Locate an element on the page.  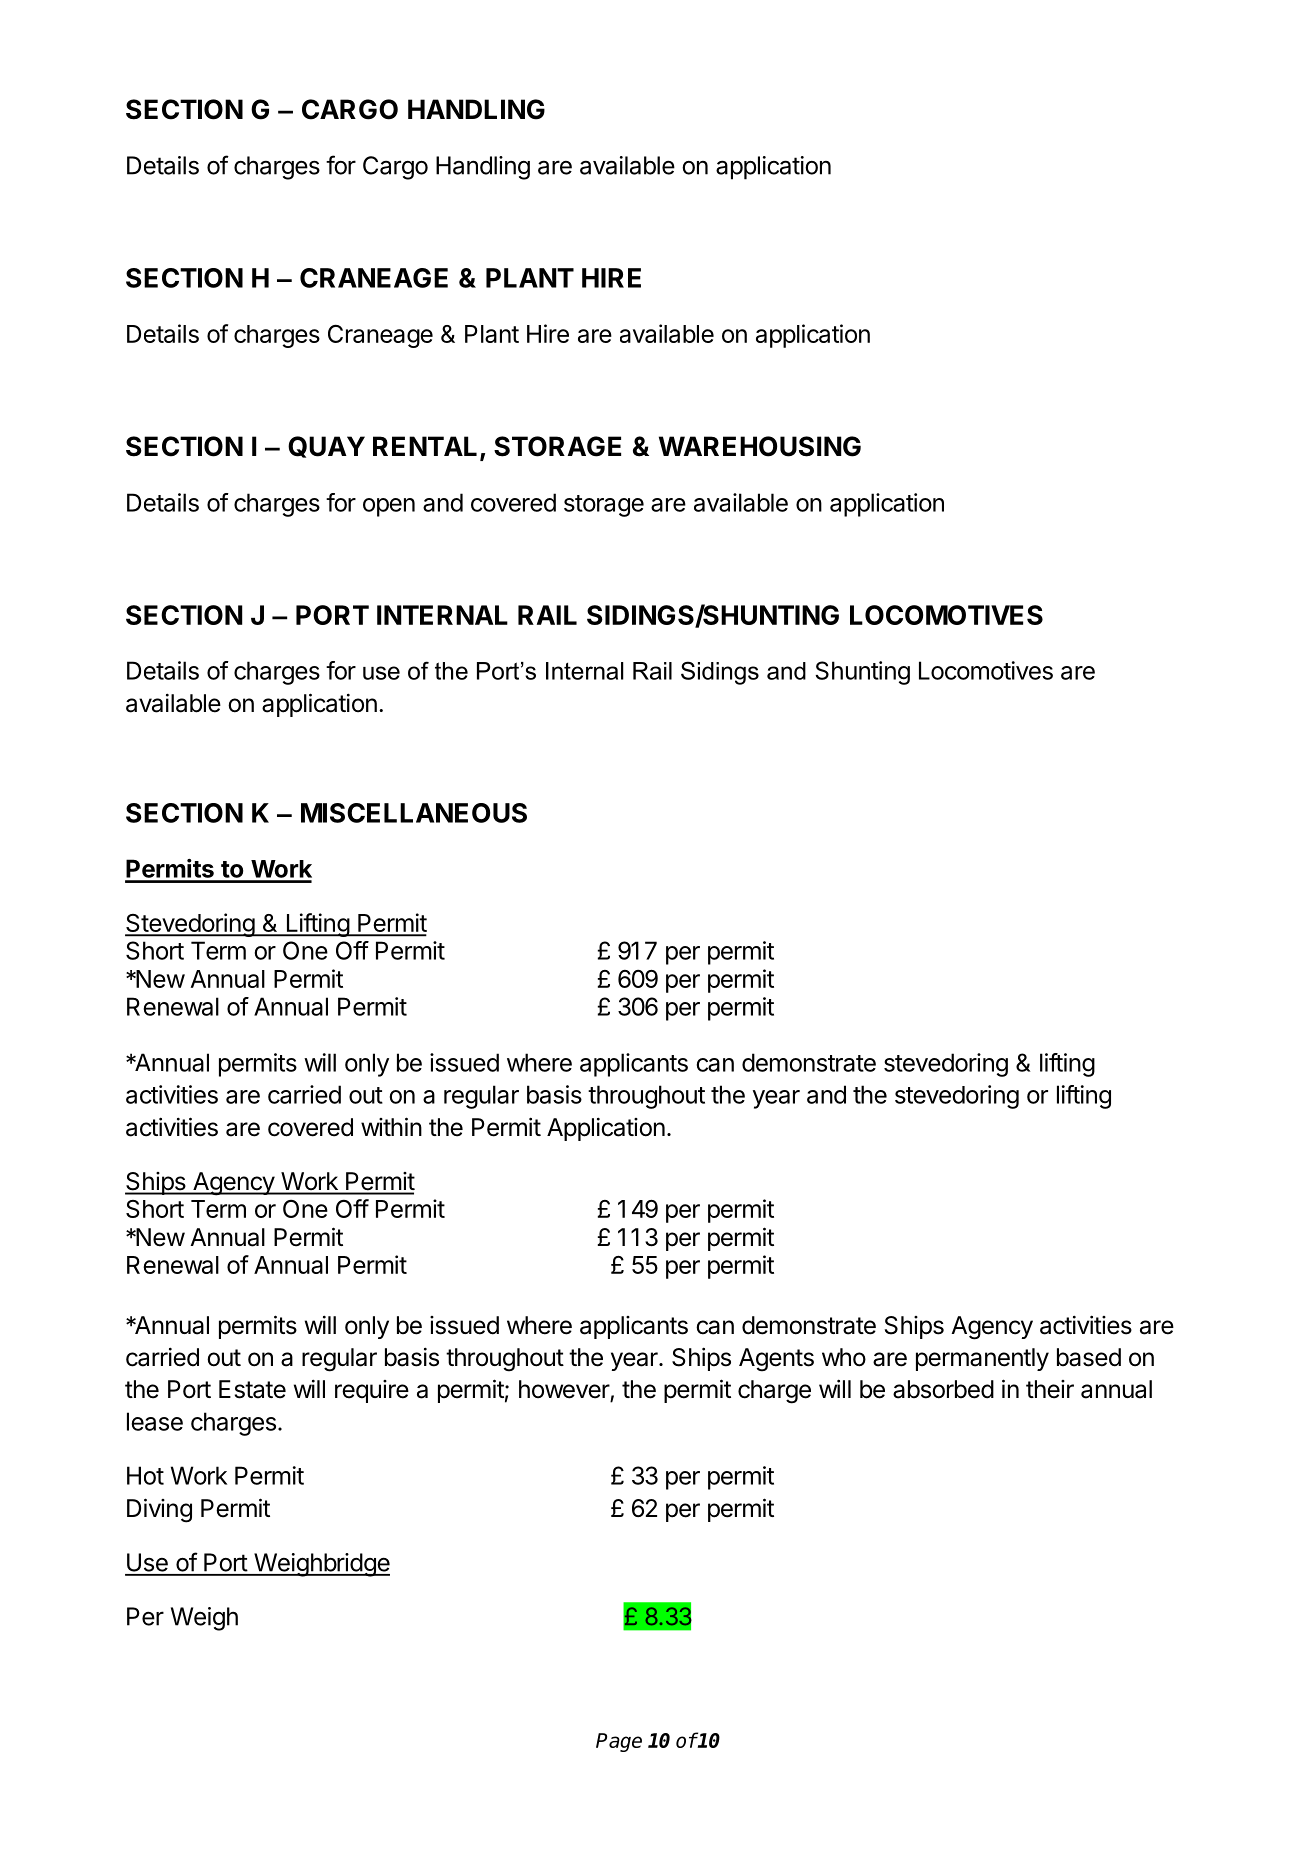
Agents is located at coordinates (776, 1360).
